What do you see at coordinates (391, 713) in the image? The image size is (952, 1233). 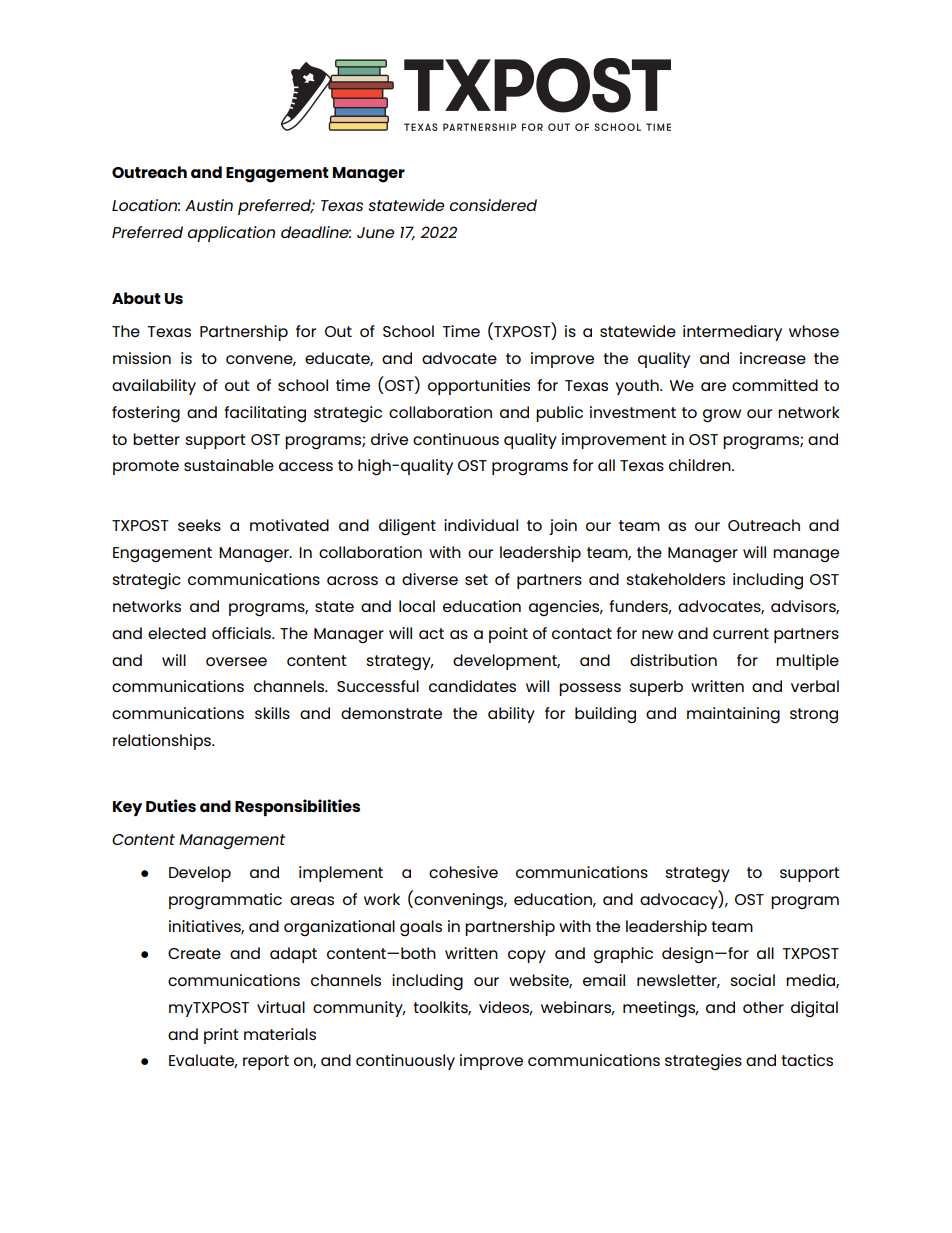 I see `demonstrate` at bounding box center [391, 713].
